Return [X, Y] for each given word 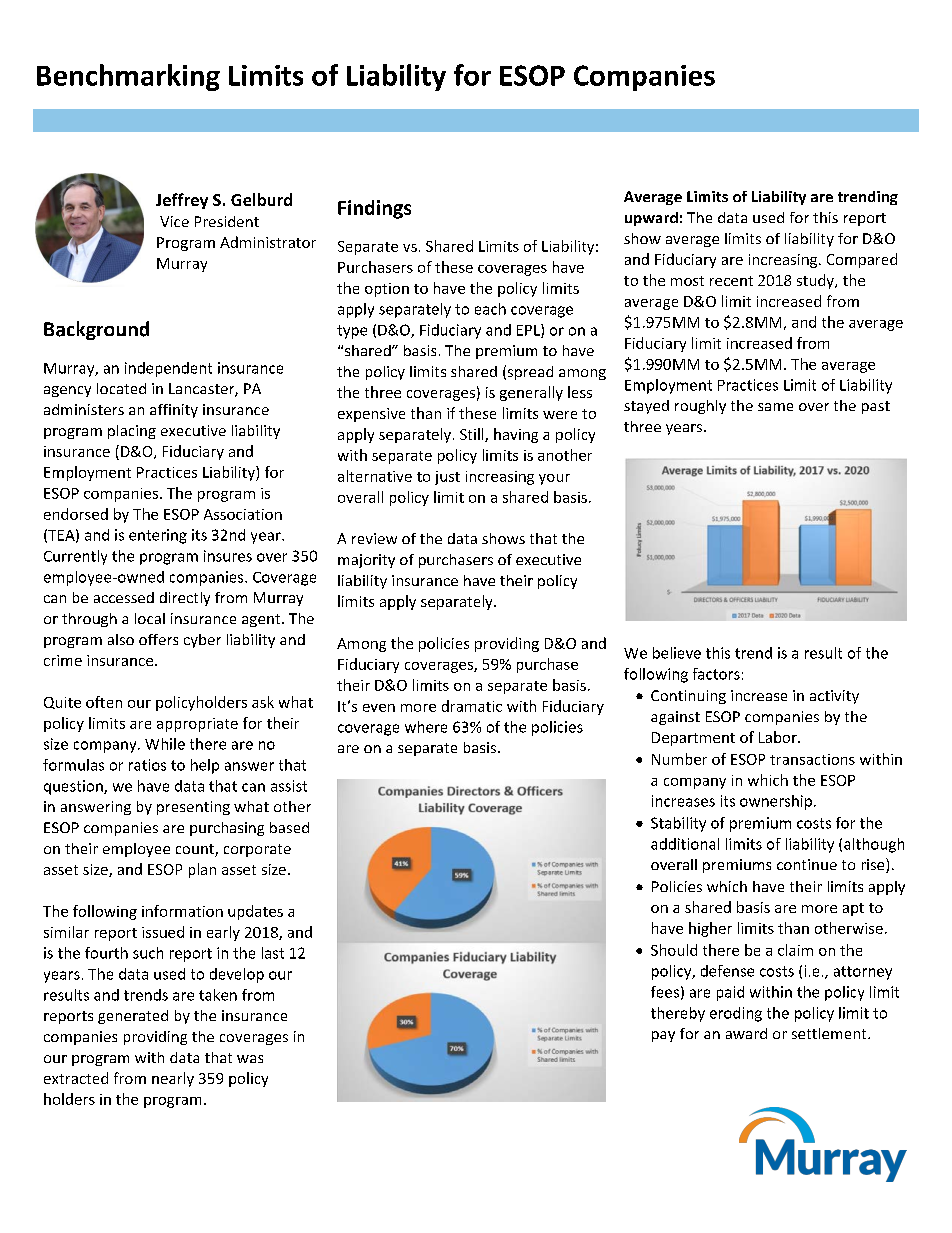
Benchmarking [128, 77]
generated [133, 1017]
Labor [779, 737]
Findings [374, 209]
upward [651, 219]
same [775, 407]
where [426, 727]
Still [473, 435]
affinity [174, 411]
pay [663, 1036]
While [165, 744]
